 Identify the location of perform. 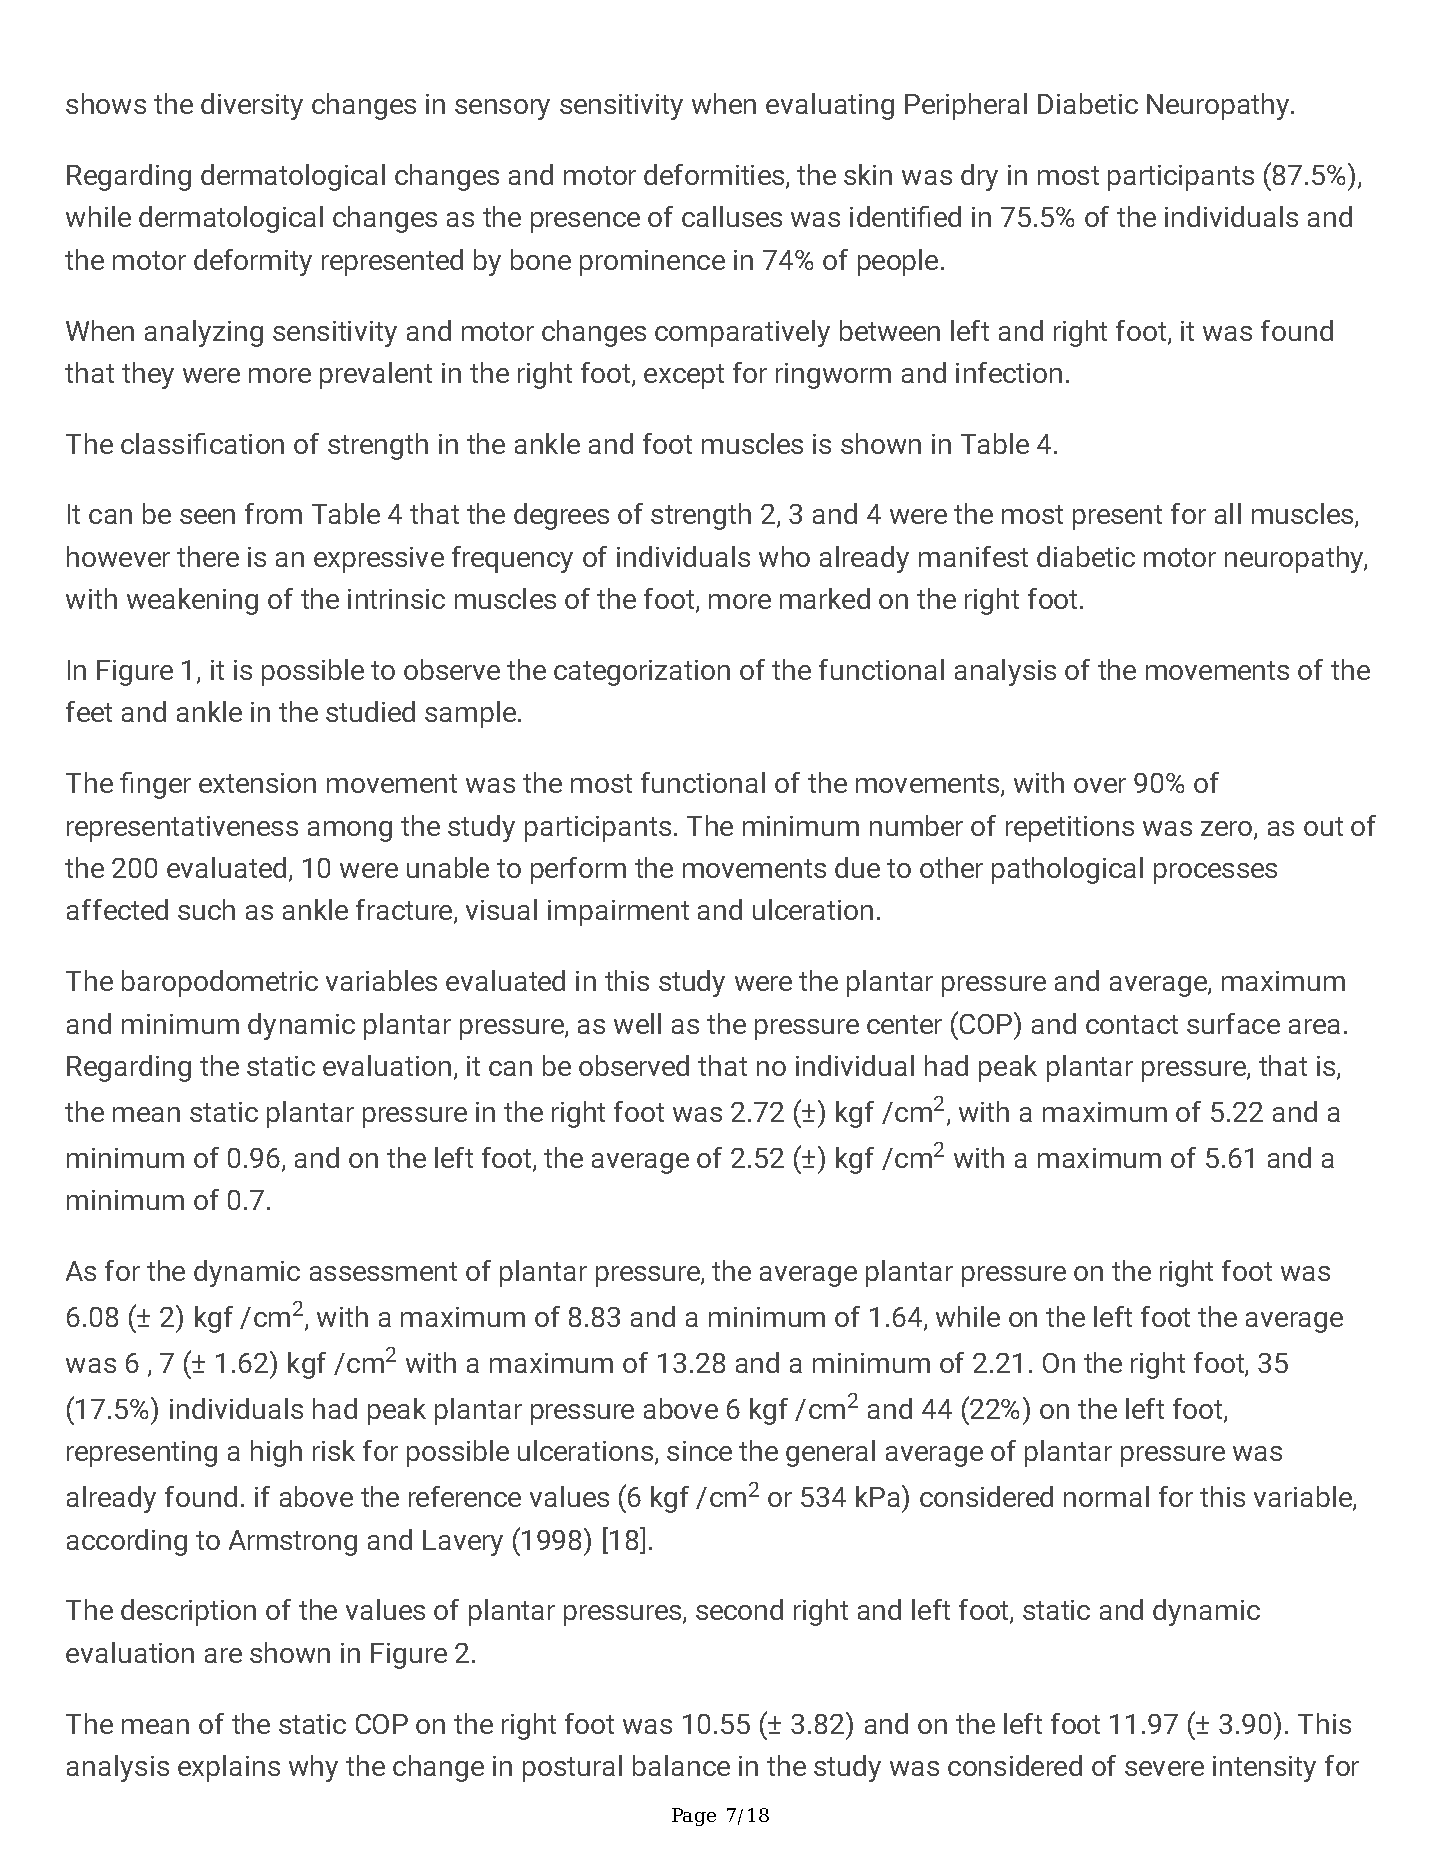
(578, 870).
